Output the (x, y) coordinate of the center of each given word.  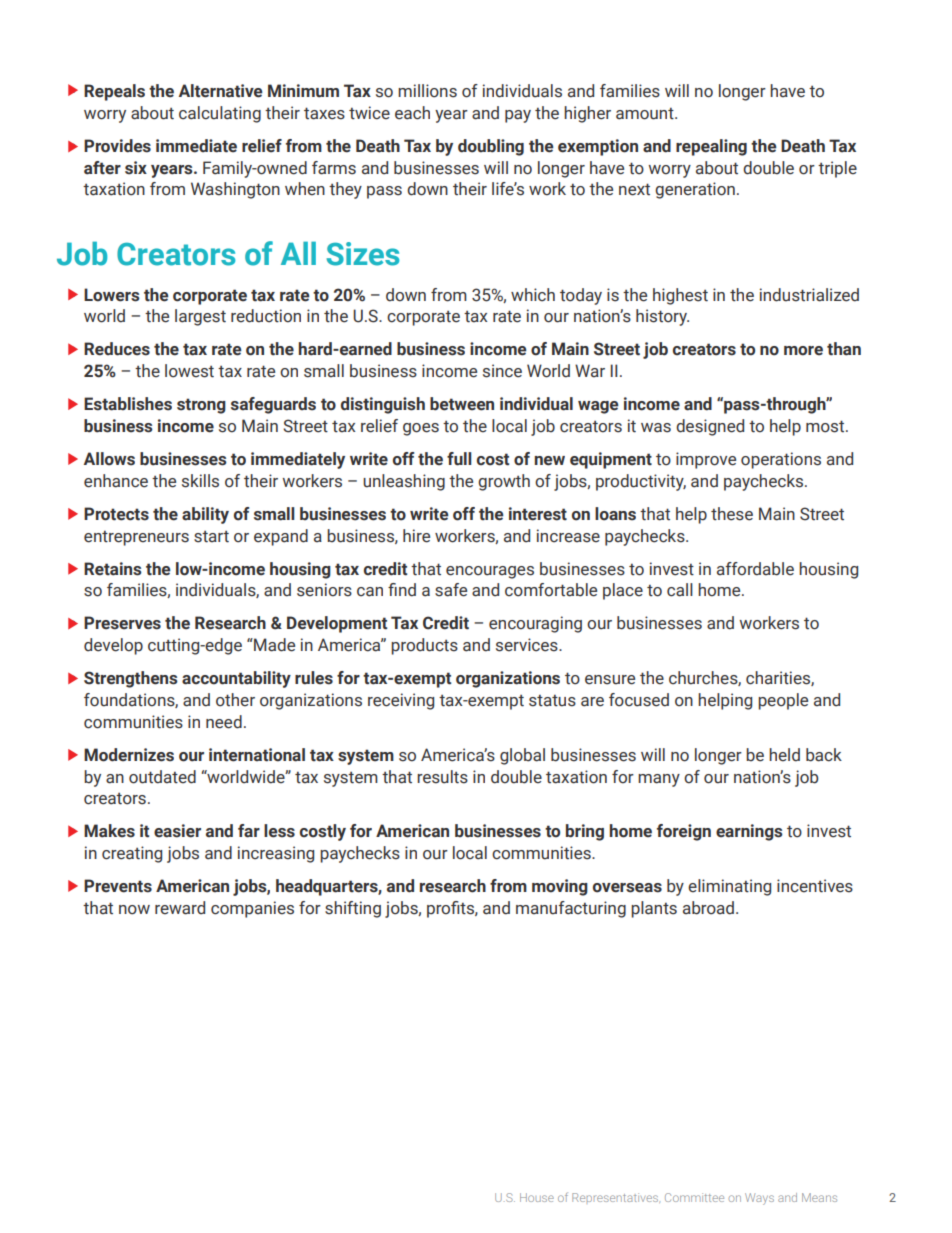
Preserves (122, 623)
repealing (711, 147)
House (537, 1197)
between (462, 404)
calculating (220, 114)
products (424, 646)
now (134, 910)
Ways (759, 1199)
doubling (491, 147)
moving (560, 887)
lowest (189, 371)
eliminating (729, 887)
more (803, 351)
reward (180, 908)
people (783, 701)
